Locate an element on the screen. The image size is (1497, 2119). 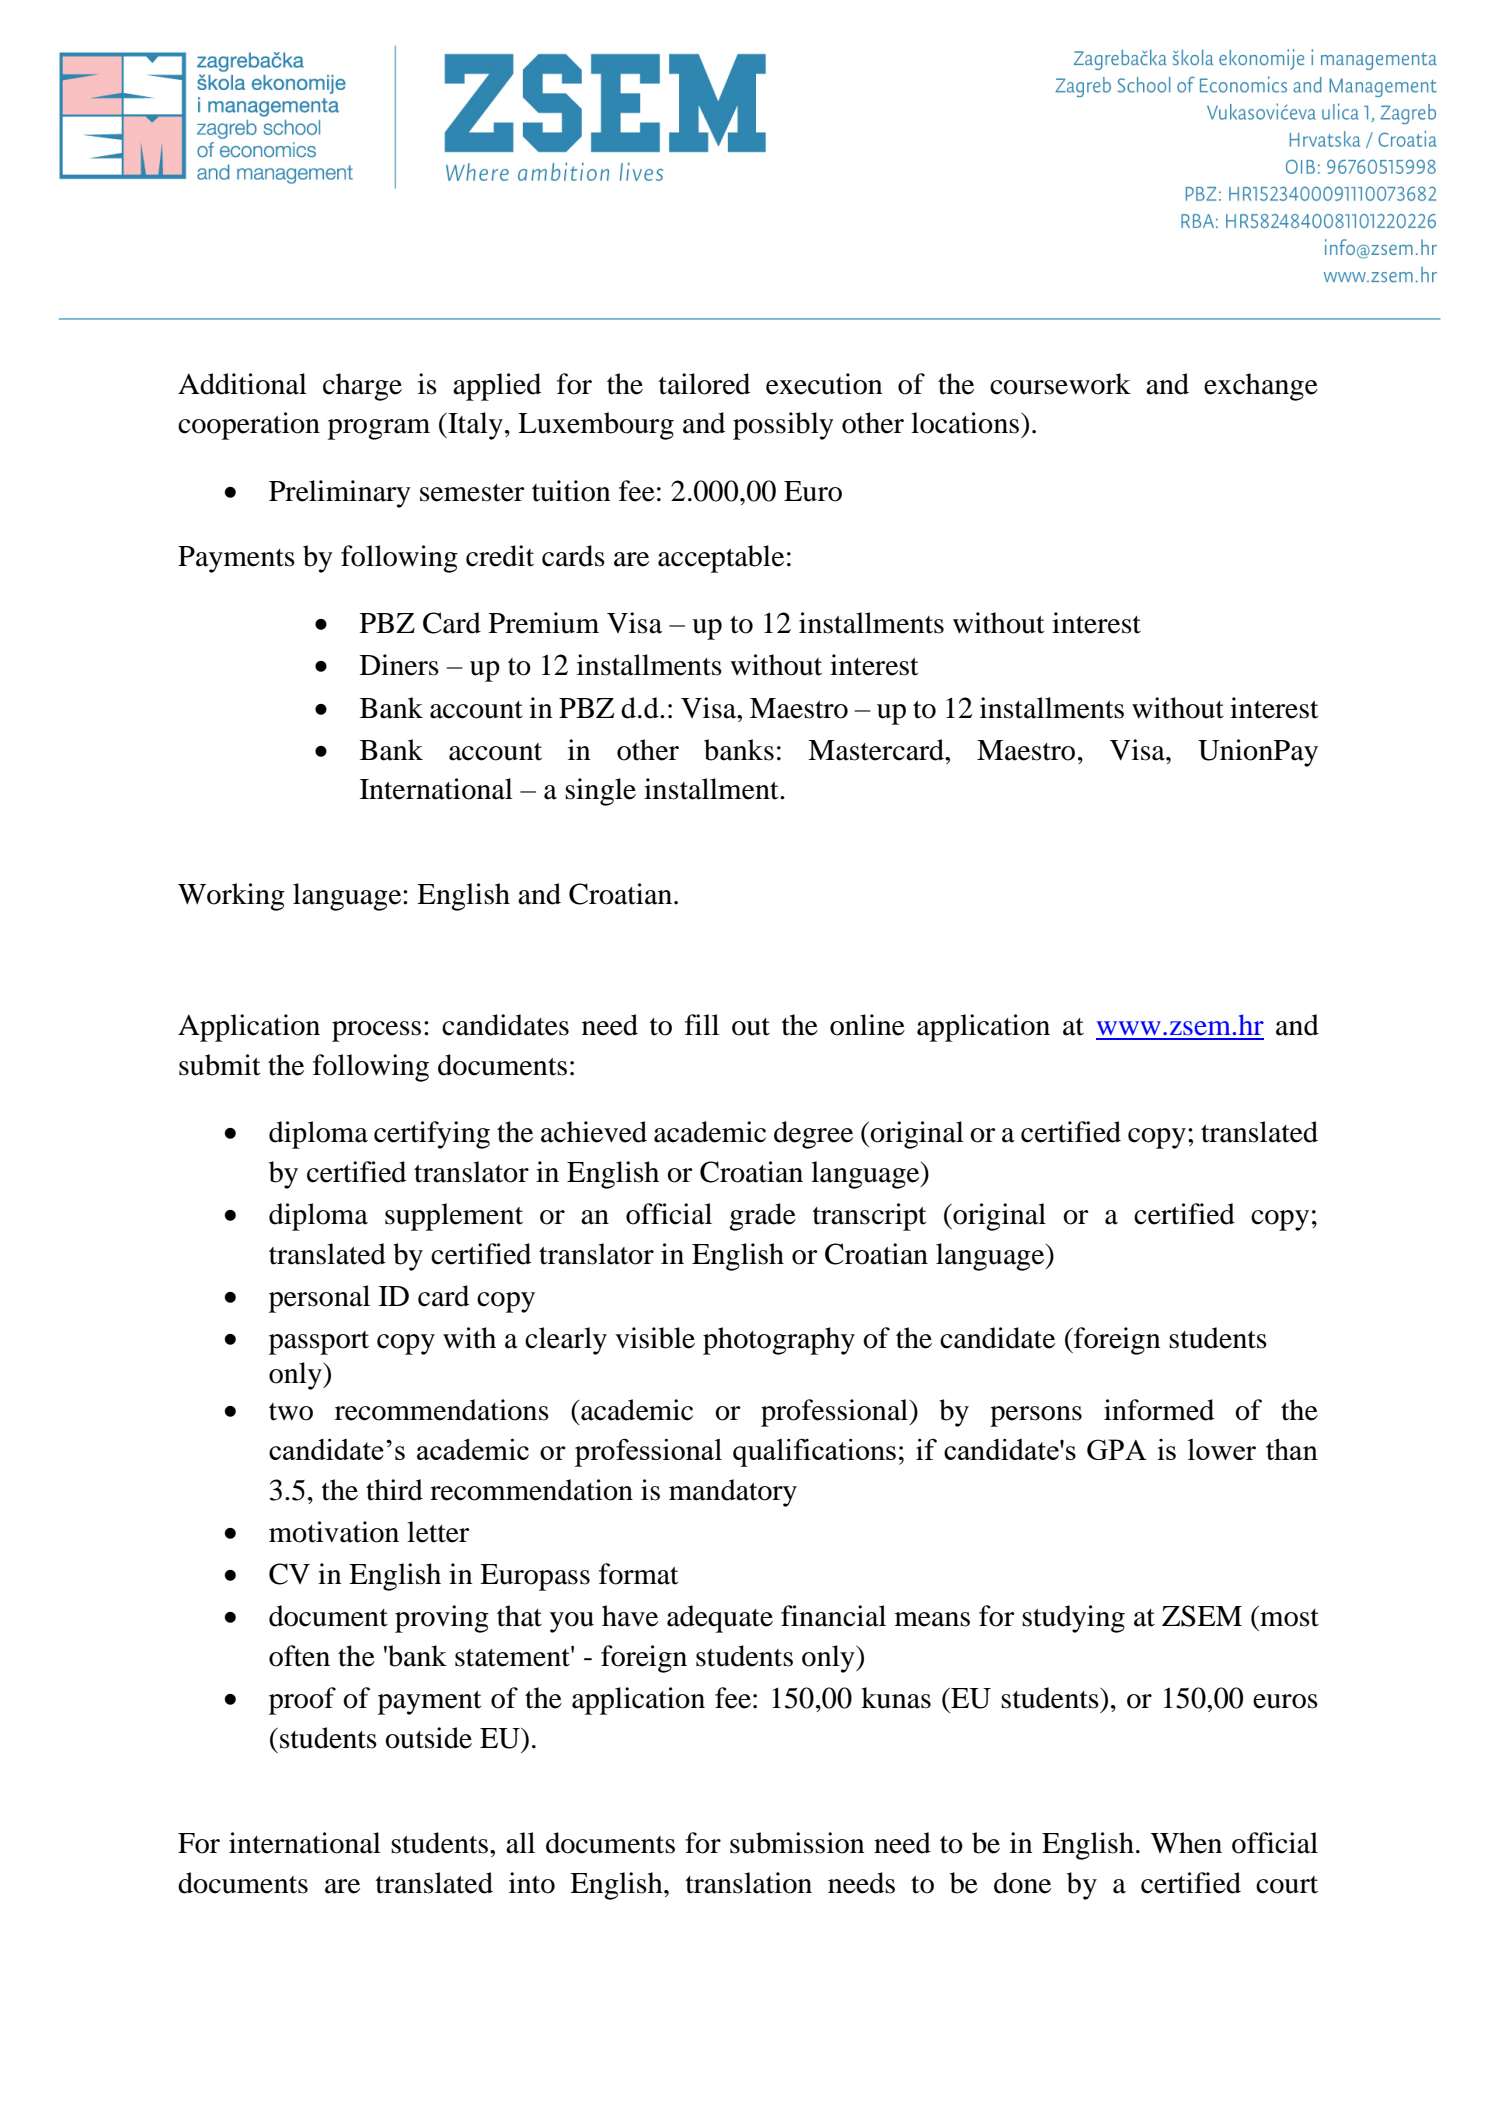
exchange is located at coordinates (1261, 387).
